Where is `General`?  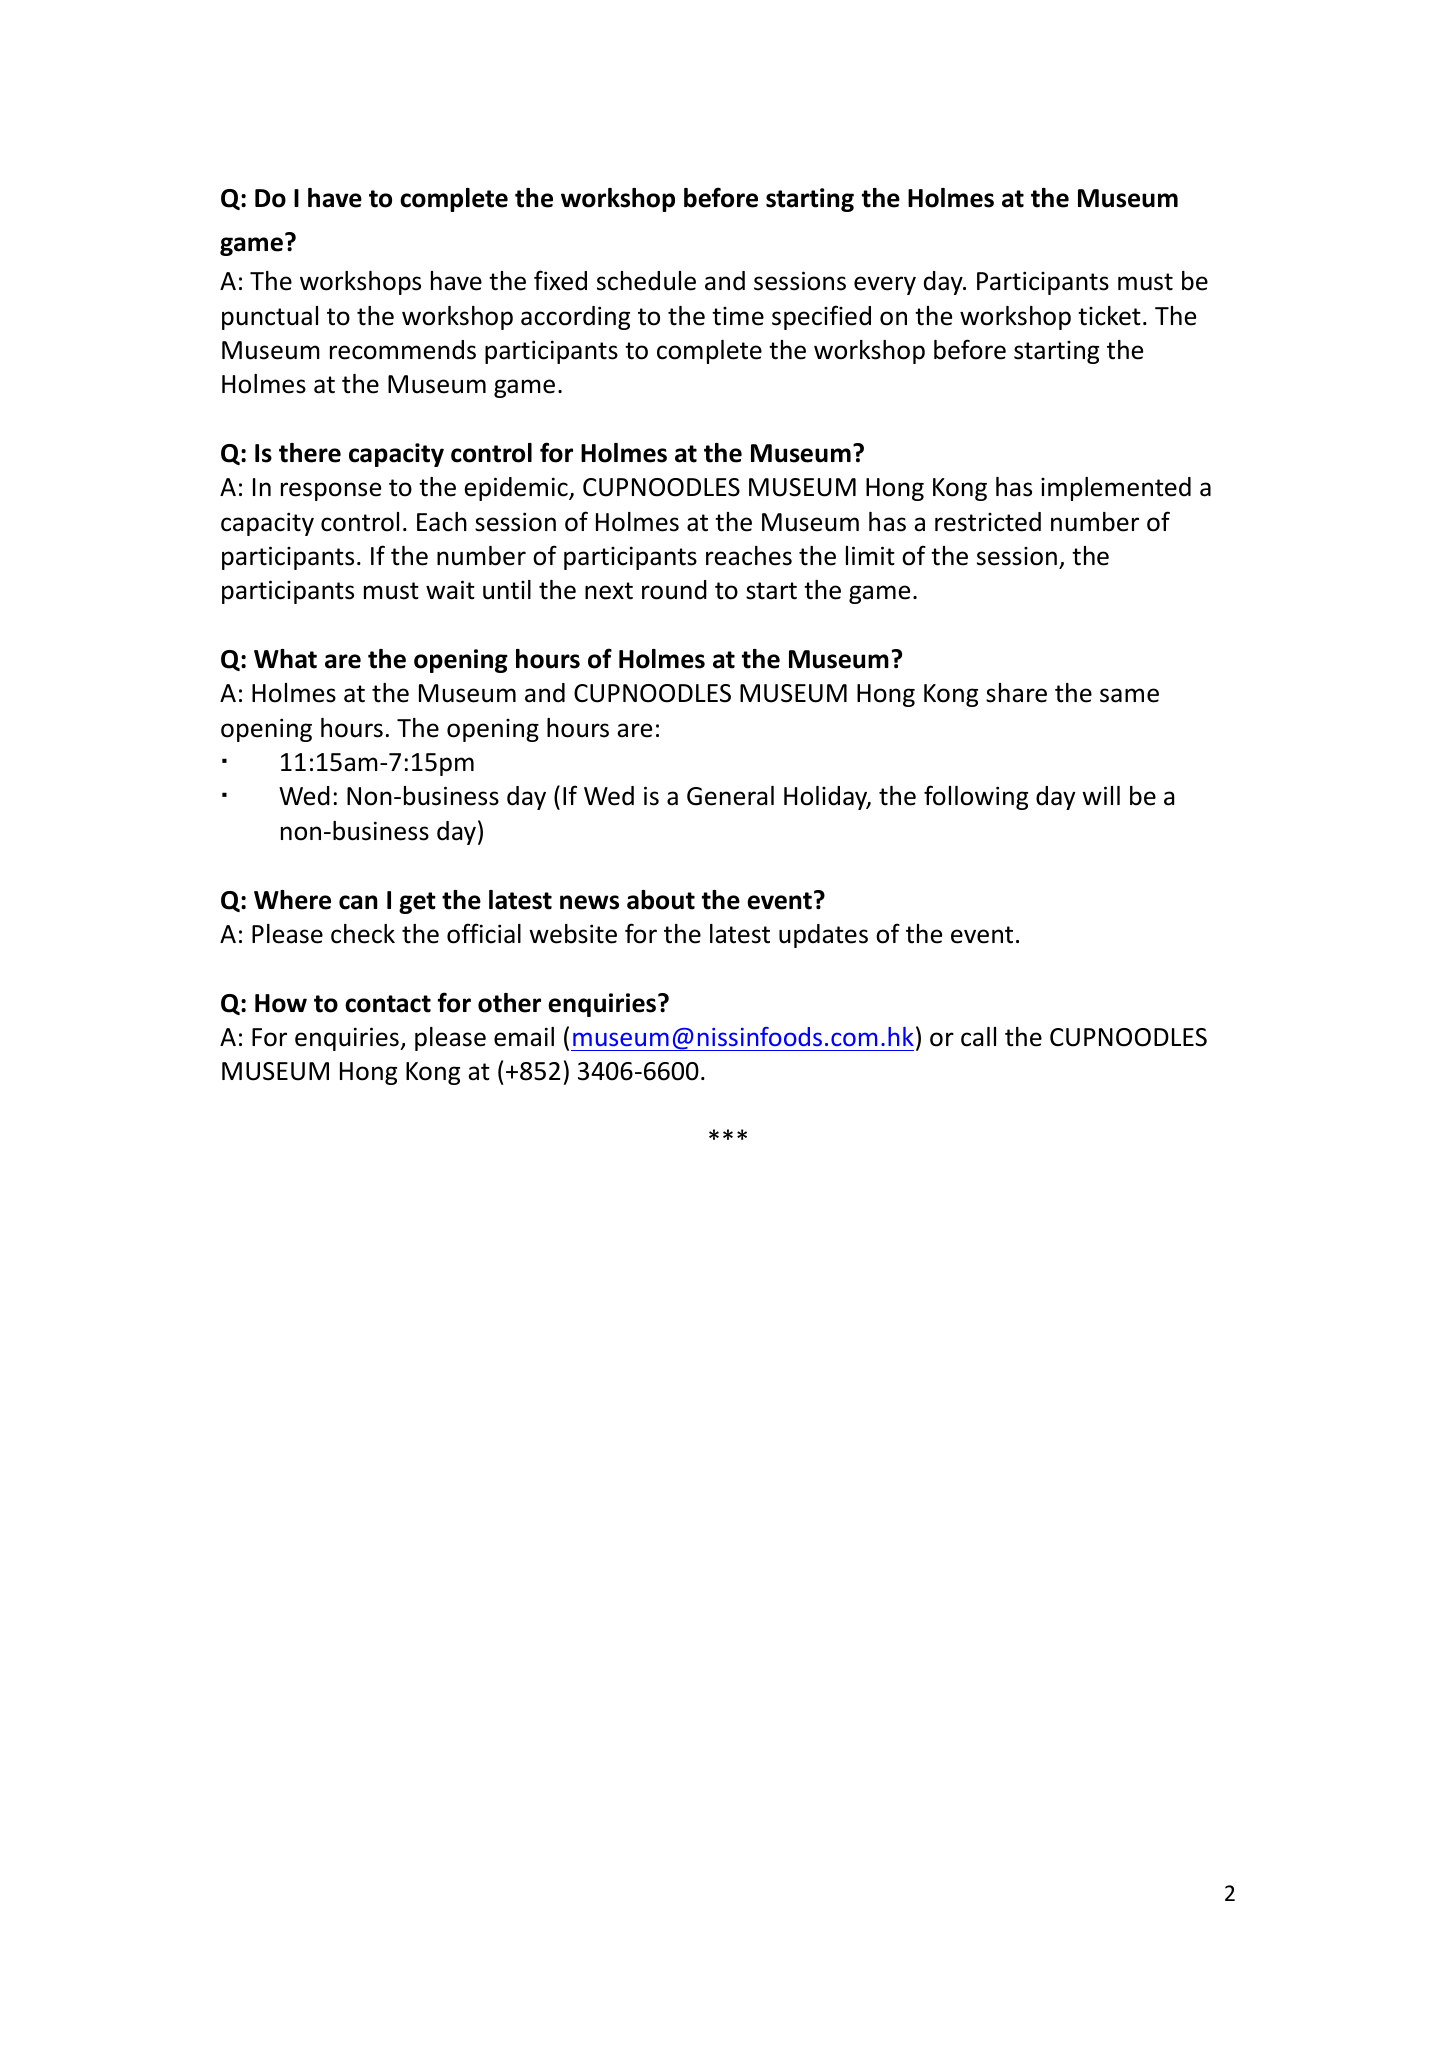 General is located at coordinates (730, 796).
